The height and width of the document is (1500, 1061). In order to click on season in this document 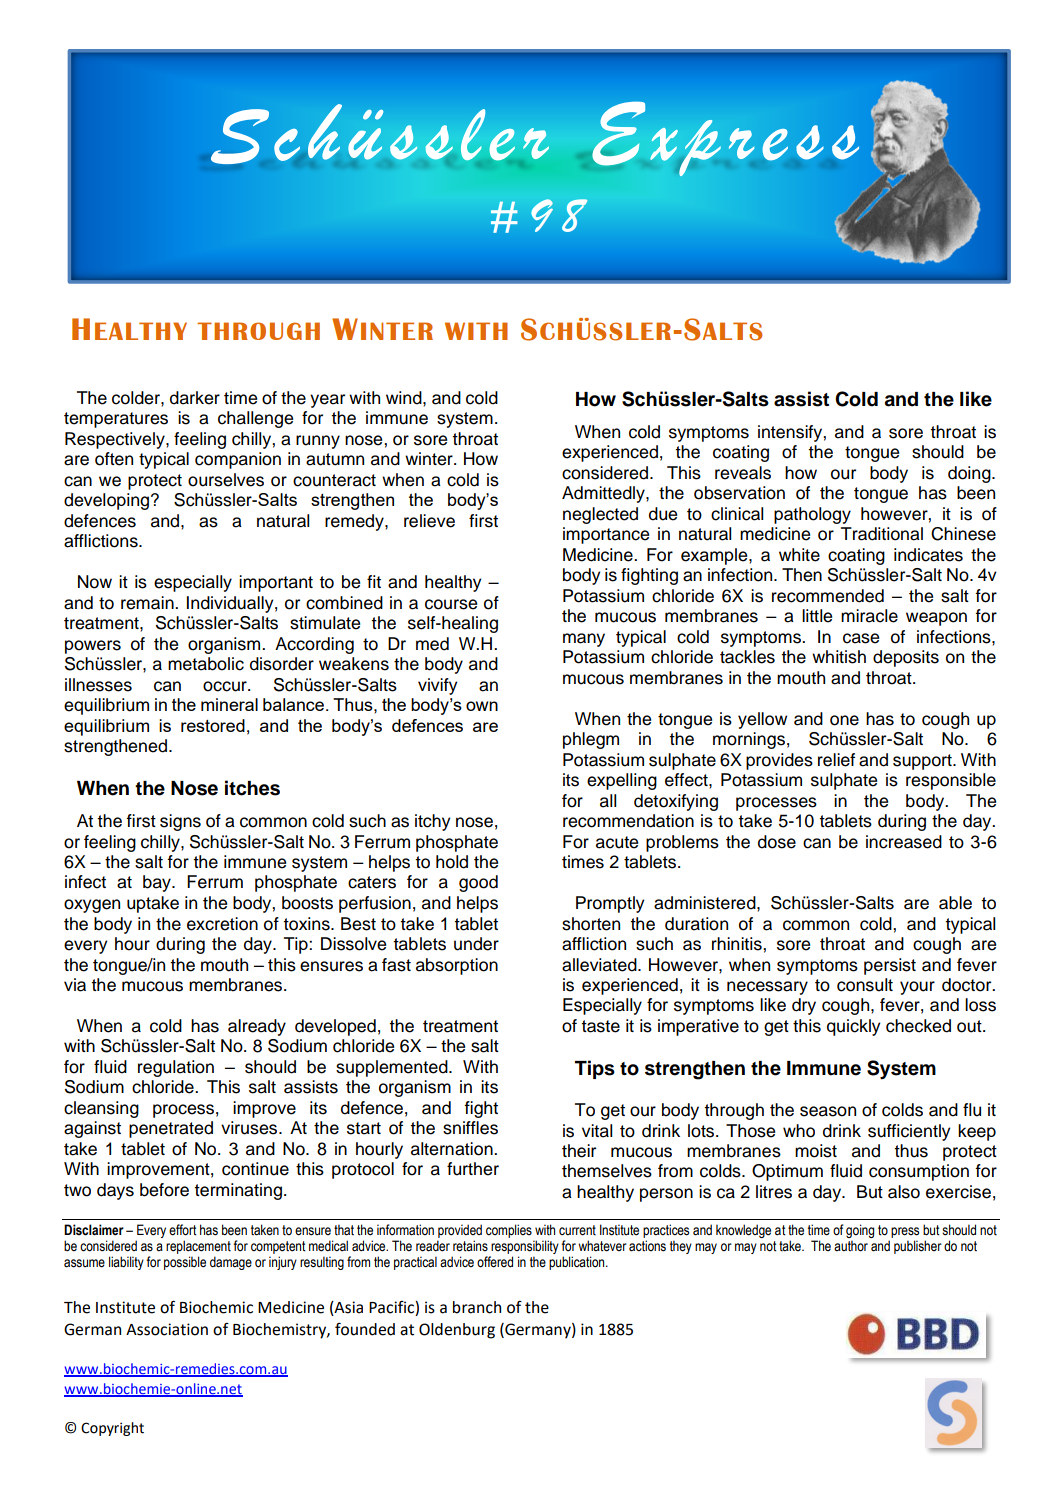, I will do `click(828, 1111)`.
